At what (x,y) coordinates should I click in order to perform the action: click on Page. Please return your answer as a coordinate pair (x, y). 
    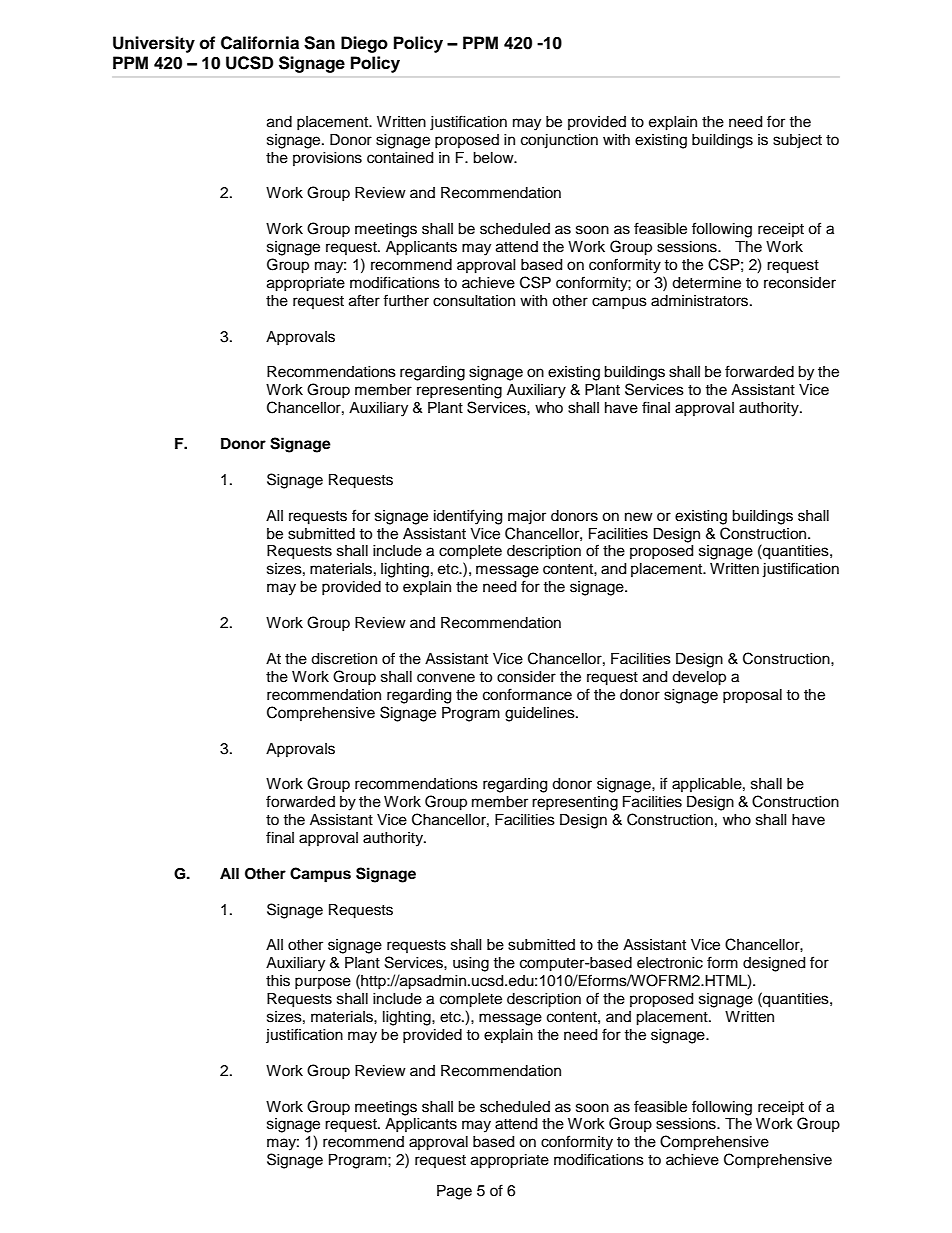
    Looking at the image, I should click on (454, 1192).
